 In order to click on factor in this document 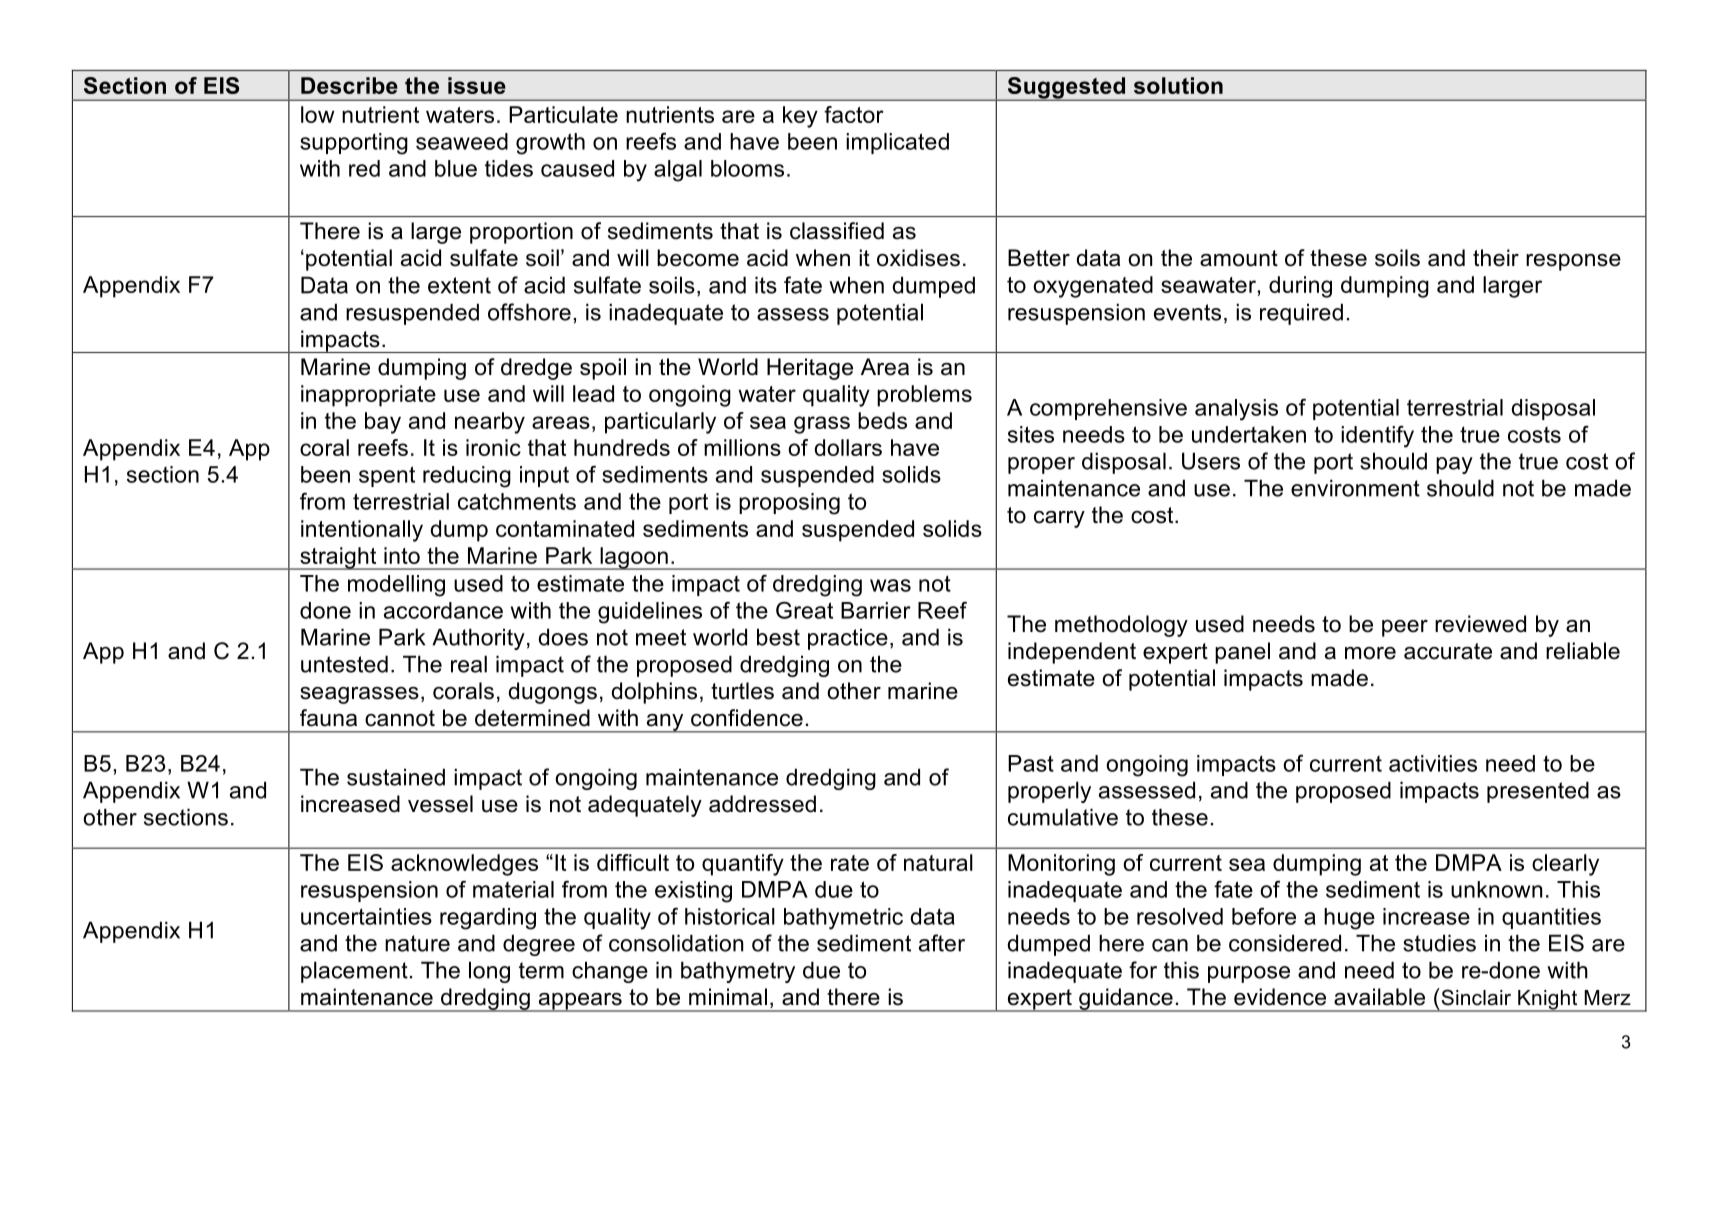, I will do `click(854, 114)`.
